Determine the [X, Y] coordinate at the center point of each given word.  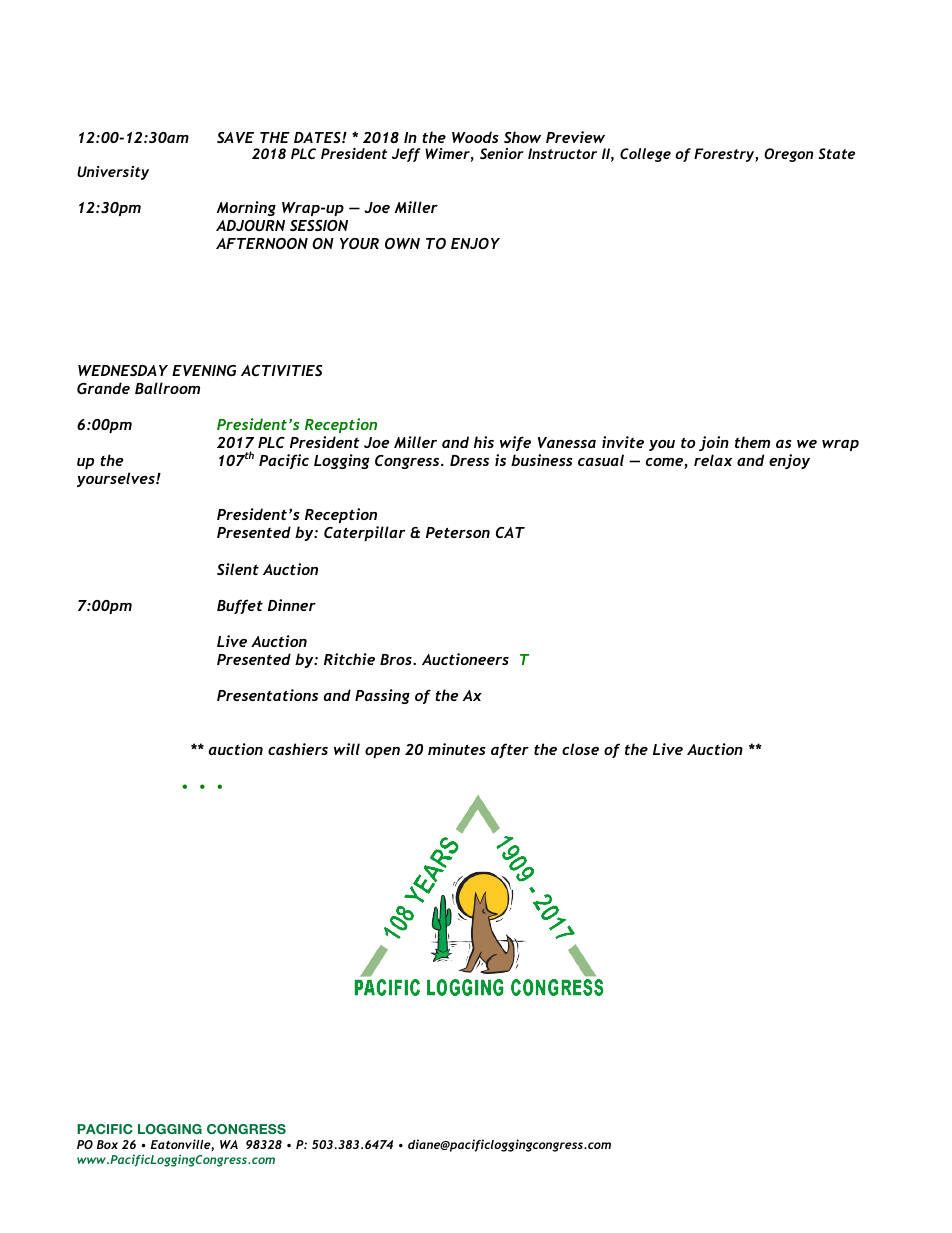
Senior [502, 153]
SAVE [235, 137]
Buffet [240, 606]
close [580, 749]
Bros [397, 659]
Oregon [788, 155]
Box [107, 1144]
